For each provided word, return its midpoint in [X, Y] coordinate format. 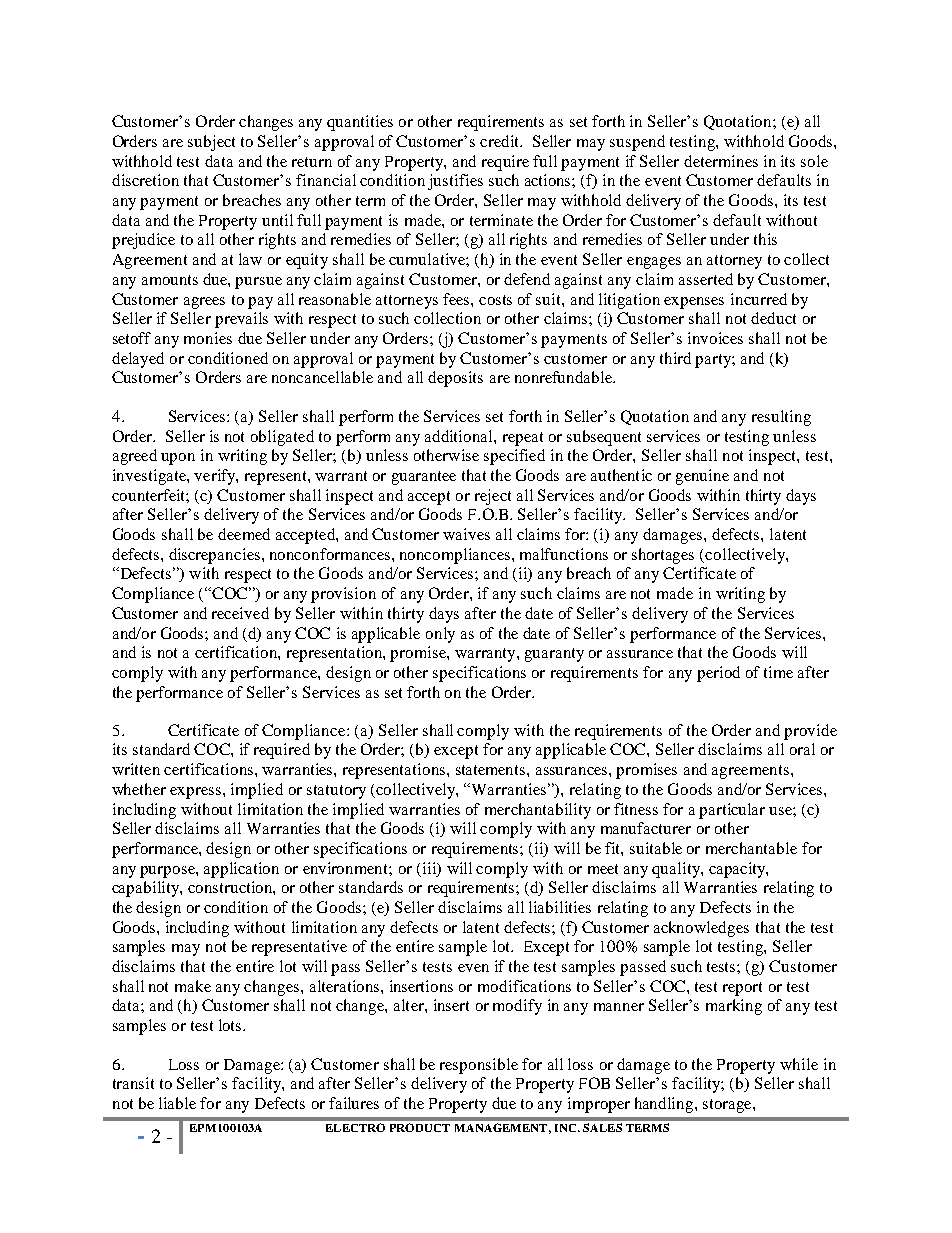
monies [208, 338]
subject [211, 143]
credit [501, 141]
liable [177, 1103]
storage [728, 1106]
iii [430, 868]
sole [814, 161]
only [440, 635]
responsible [479, 1066]
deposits [455, 379]
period [718, 674]
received [240, 613]
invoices [715, 338]
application [241, 870]
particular [732, 811]
